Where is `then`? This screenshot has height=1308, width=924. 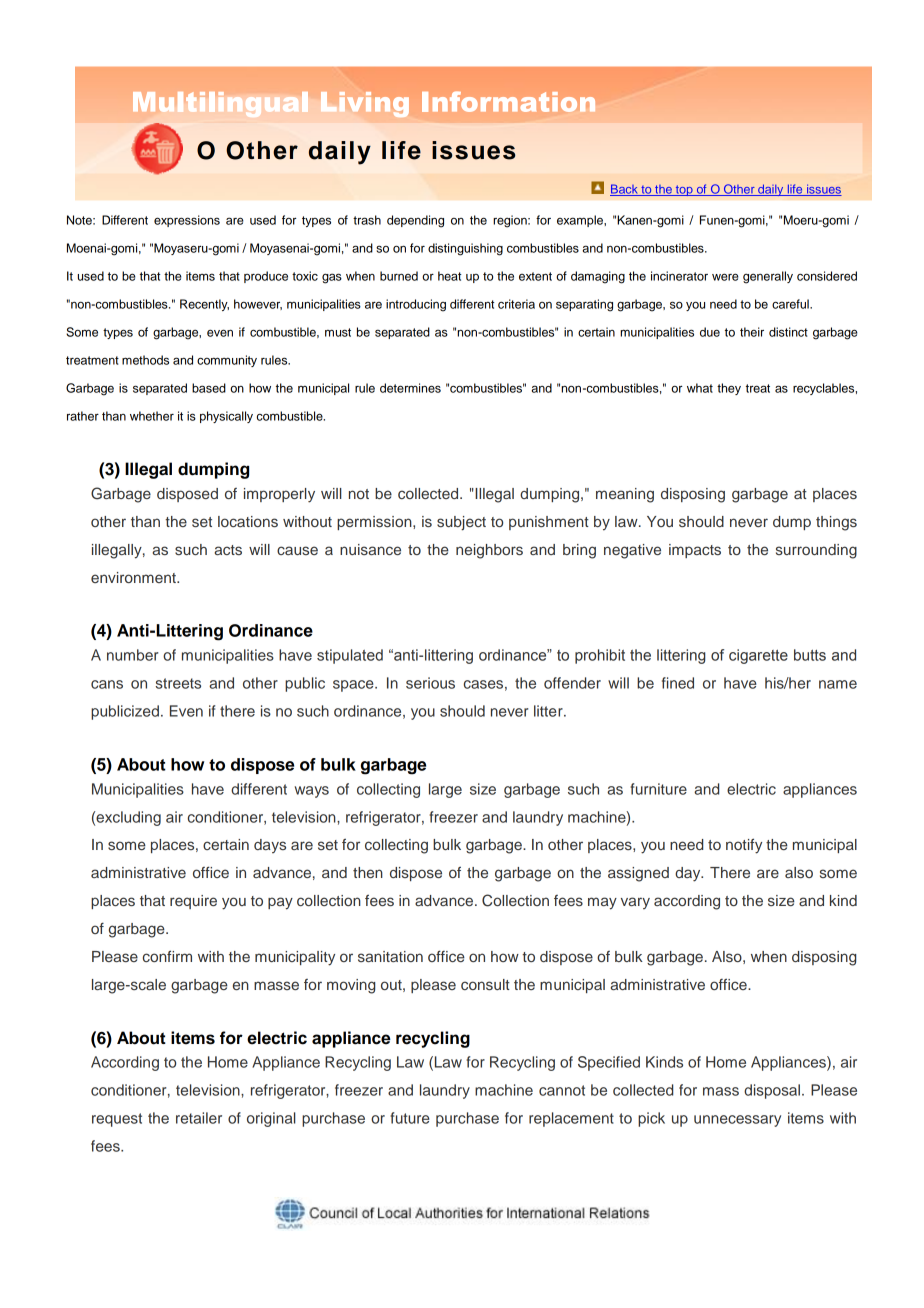
then is located at coordinates (368, 872).
